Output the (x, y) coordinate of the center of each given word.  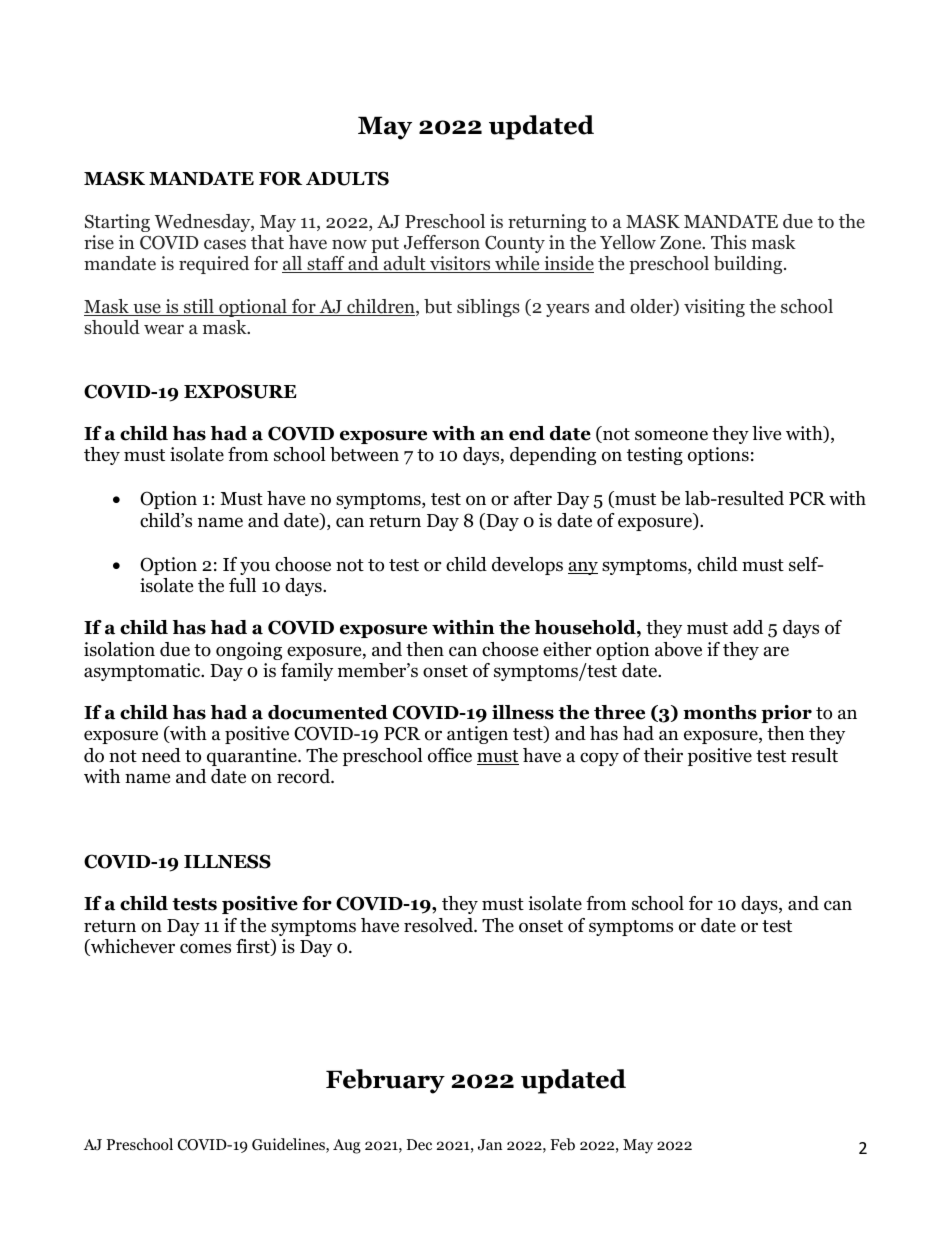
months (720, 712)
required (214, 265)
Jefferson (442, 242)
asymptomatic (143, 672)
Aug (347, 1146)
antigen (477, 735)
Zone (682, 243)
